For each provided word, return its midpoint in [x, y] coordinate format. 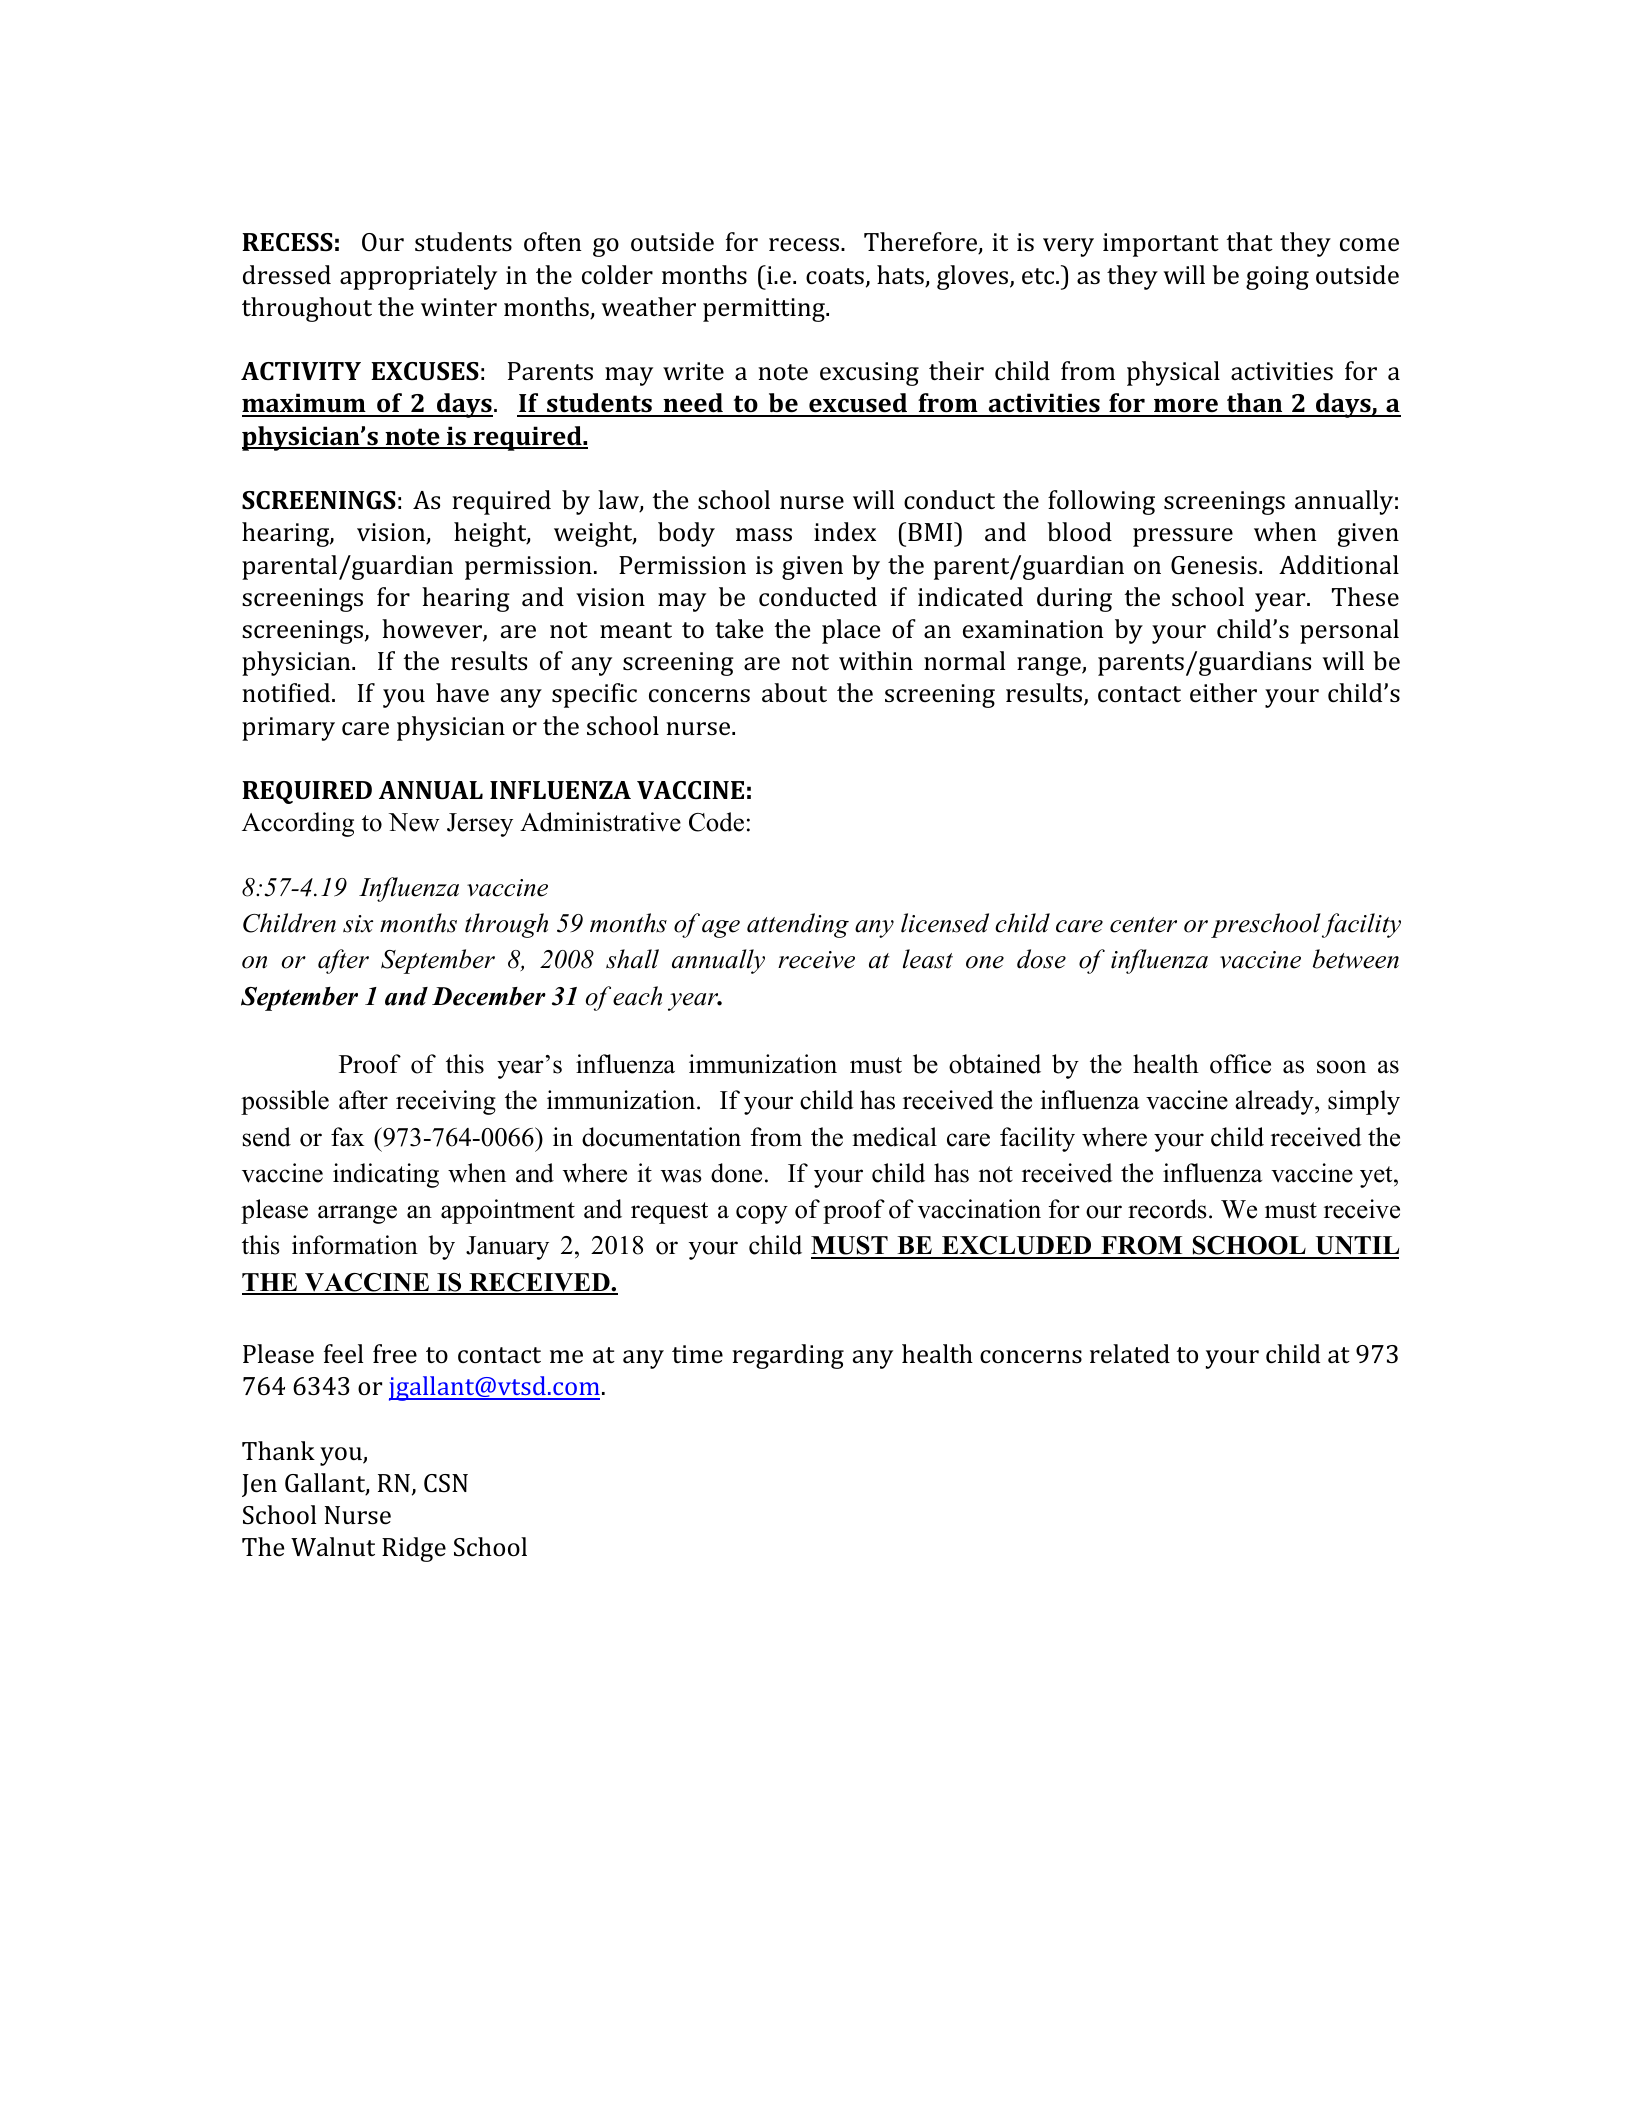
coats [835, 276]
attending [798, 925]
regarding [788, 1356]
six [358, 924]
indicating [386, 1175]
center [1143, 925]
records [1167, 1209]
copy [762, 1214]
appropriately [418, 277]
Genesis [1214, 565]
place [851, 631]
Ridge [414, 1549]
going [1277, 278]
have [462, 693]
